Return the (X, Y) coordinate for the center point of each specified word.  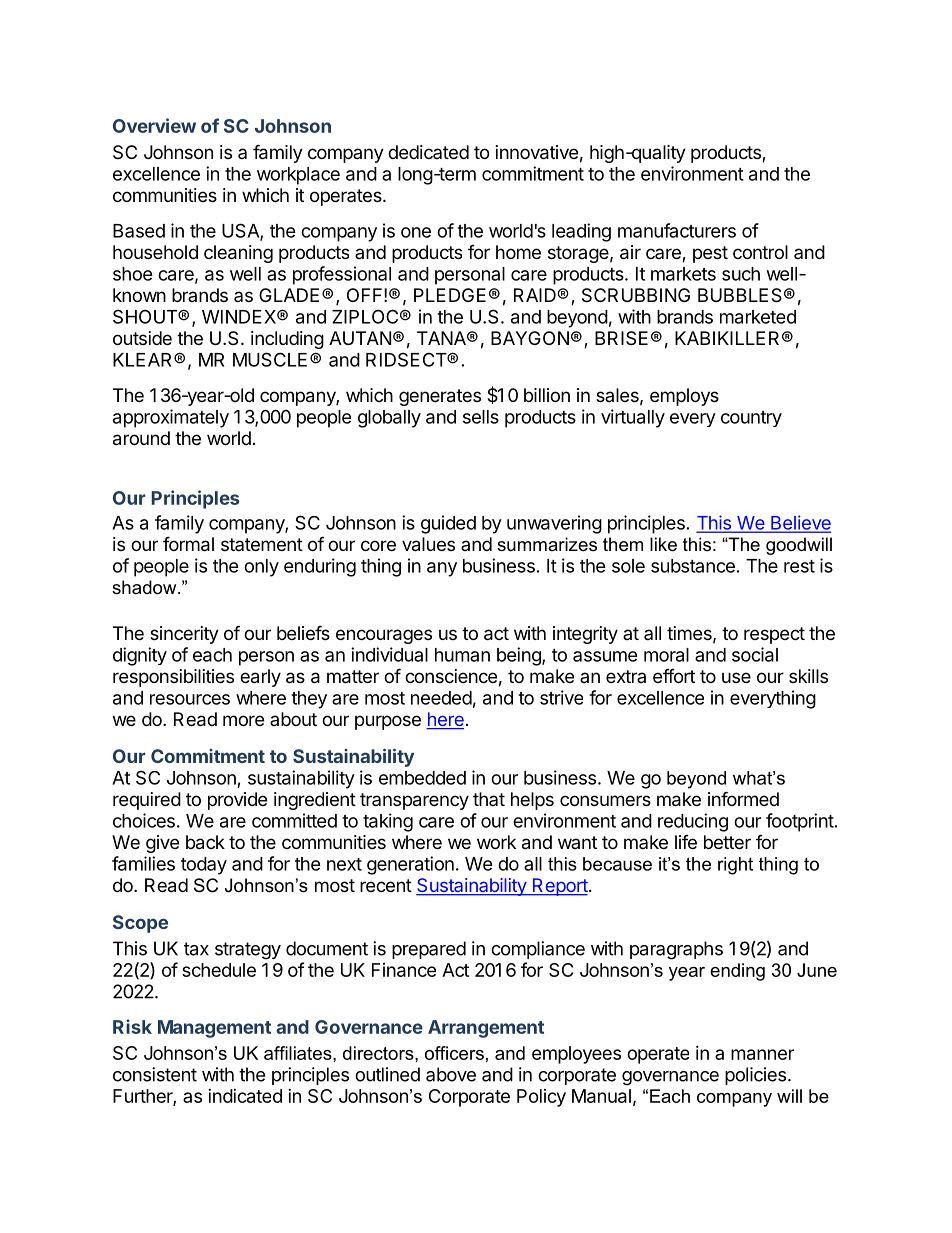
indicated (245, 1096)
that (489, 799)
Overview (154, 125)
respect (774, 635)
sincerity (184, 635)
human (462, 655)
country (751, 419)
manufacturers (677, 230)
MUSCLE (270, 359)
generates (440, 397)
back (205, 842)
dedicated (428, 152)
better (727, 842)
